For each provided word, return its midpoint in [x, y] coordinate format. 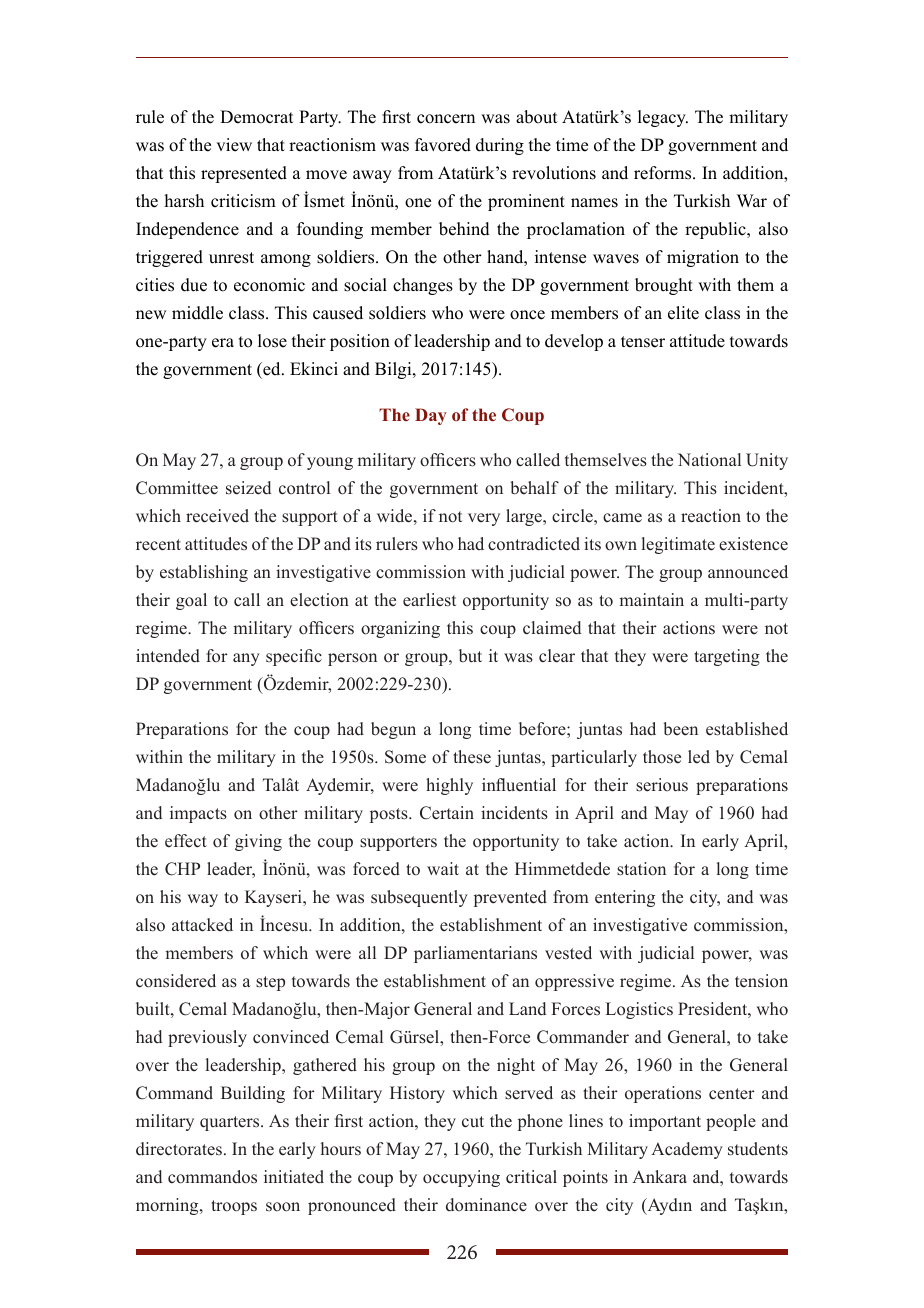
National [709, 460]
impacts [198, 814]
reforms [664, 173]
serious [662, 785]
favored [443, 145]
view [234, 145]
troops [234, 1207]
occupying [461, 1178]
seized [248, 488]
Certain [447, 813]
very [484, 519]
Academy [687, 1150]
